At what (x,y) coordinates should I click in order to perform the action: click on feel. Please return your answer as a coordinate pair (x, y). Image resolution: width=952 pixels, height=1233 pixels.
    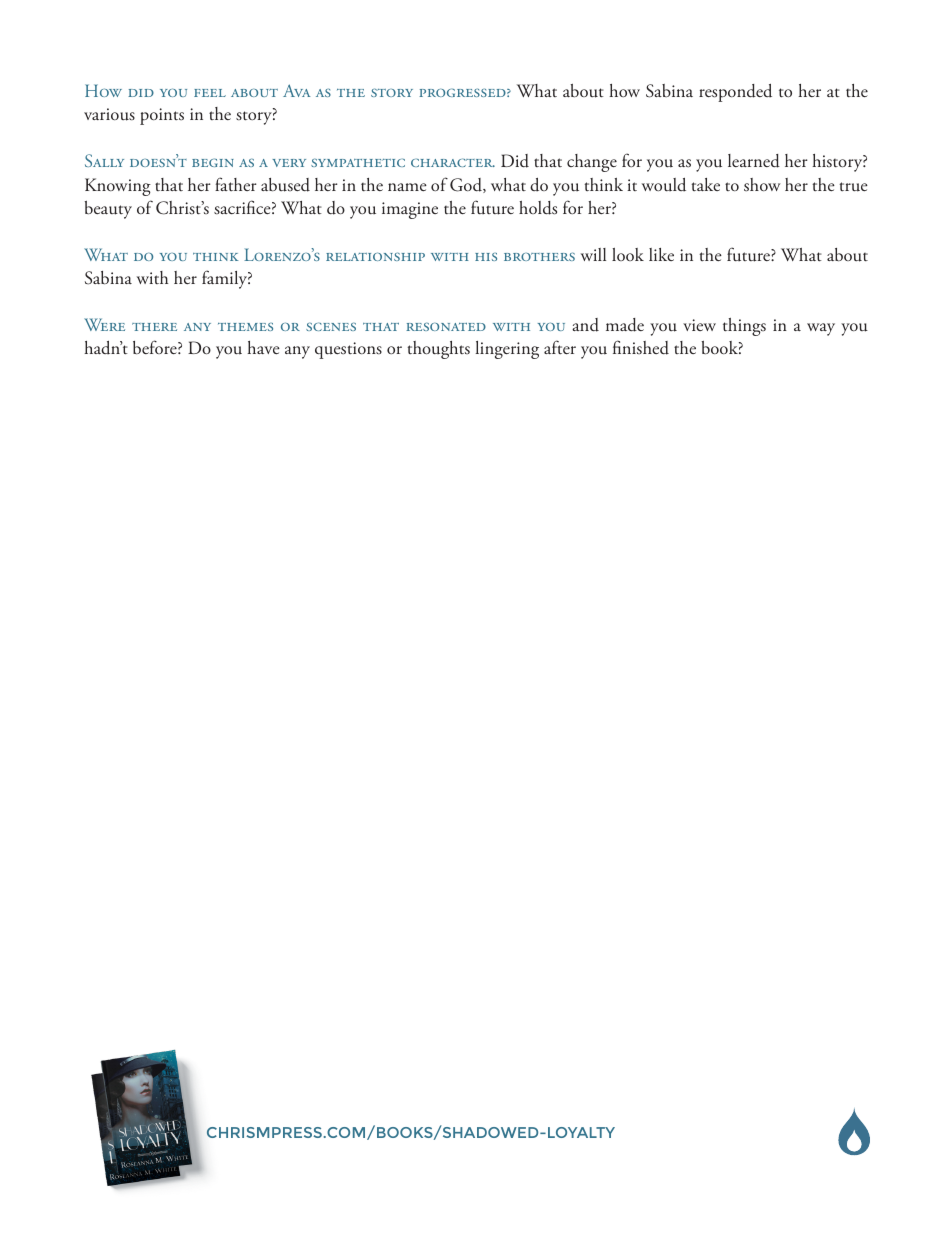
    Looking at the image, I should click on (210, 93).
